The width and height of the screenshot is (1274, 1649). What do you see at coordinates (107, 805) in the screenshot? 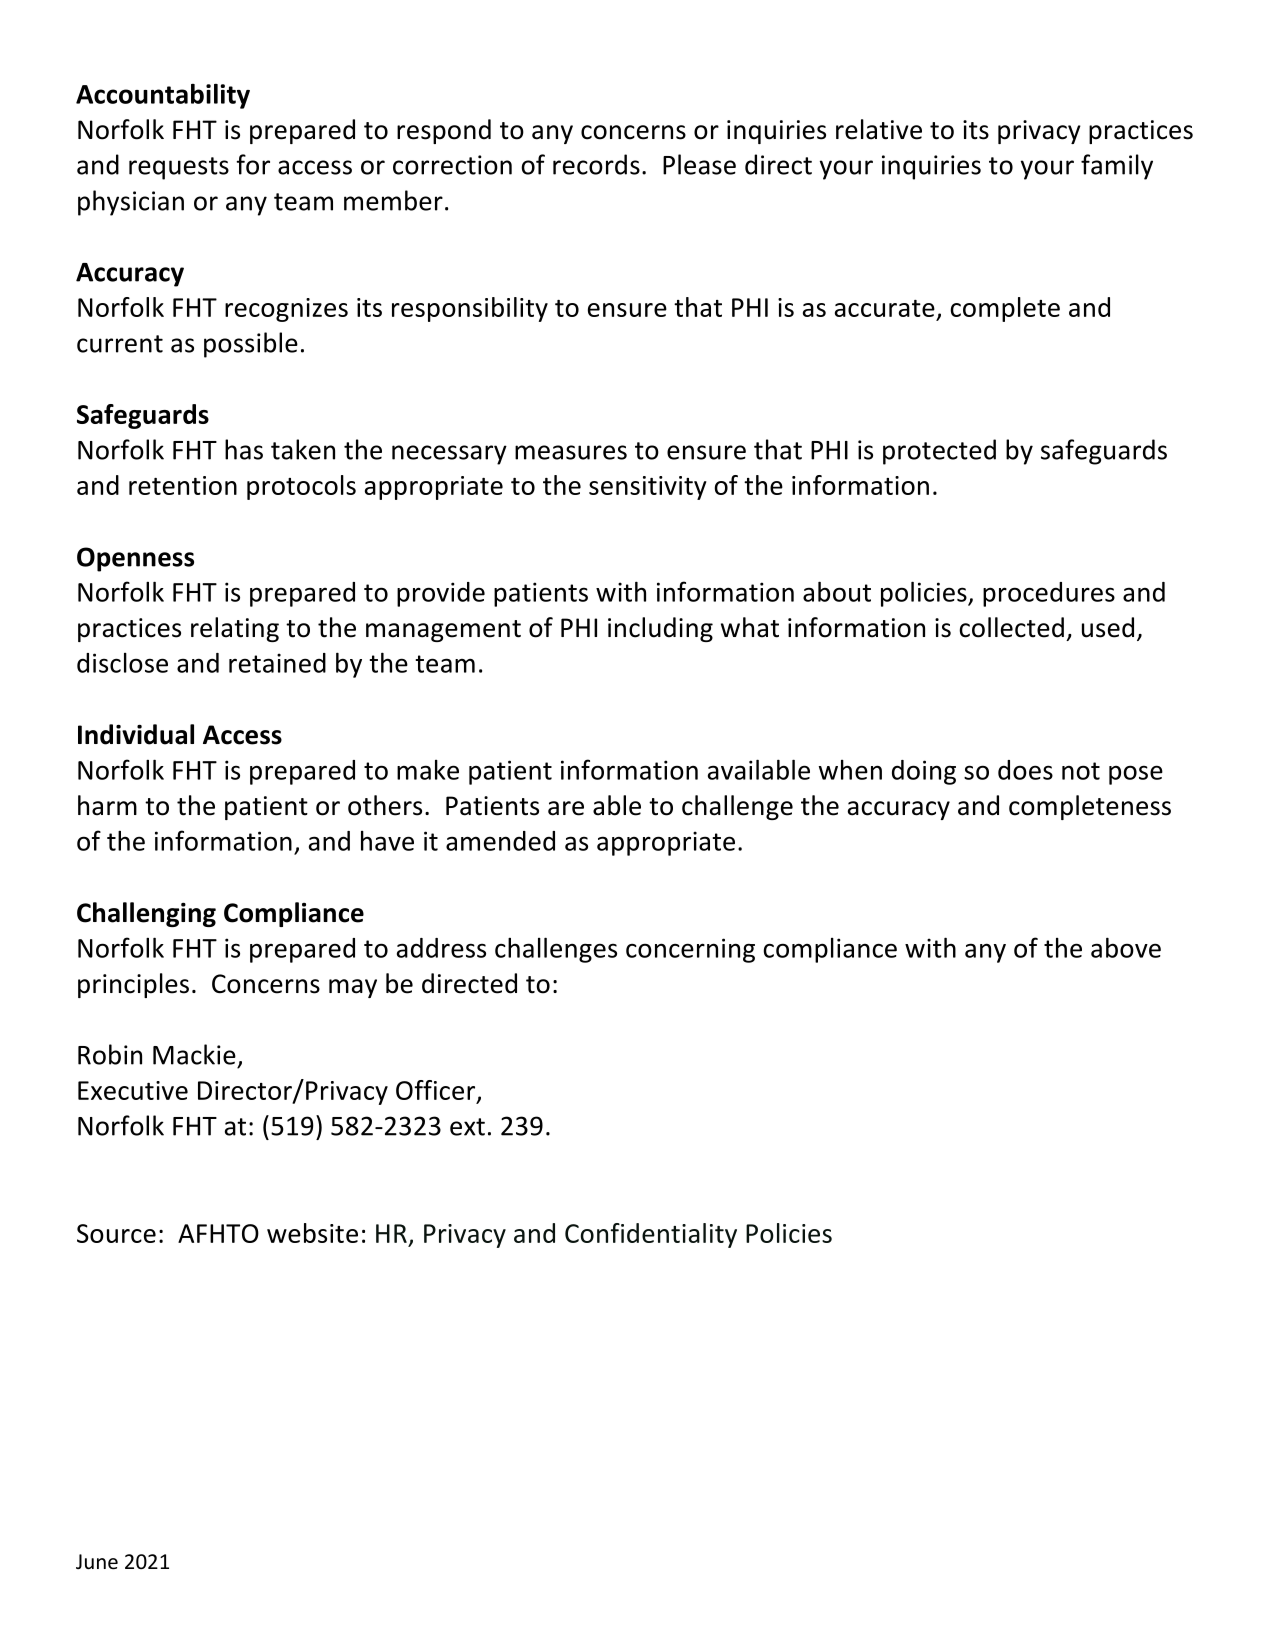
I see `harm` at bounding box center [107, 805].
